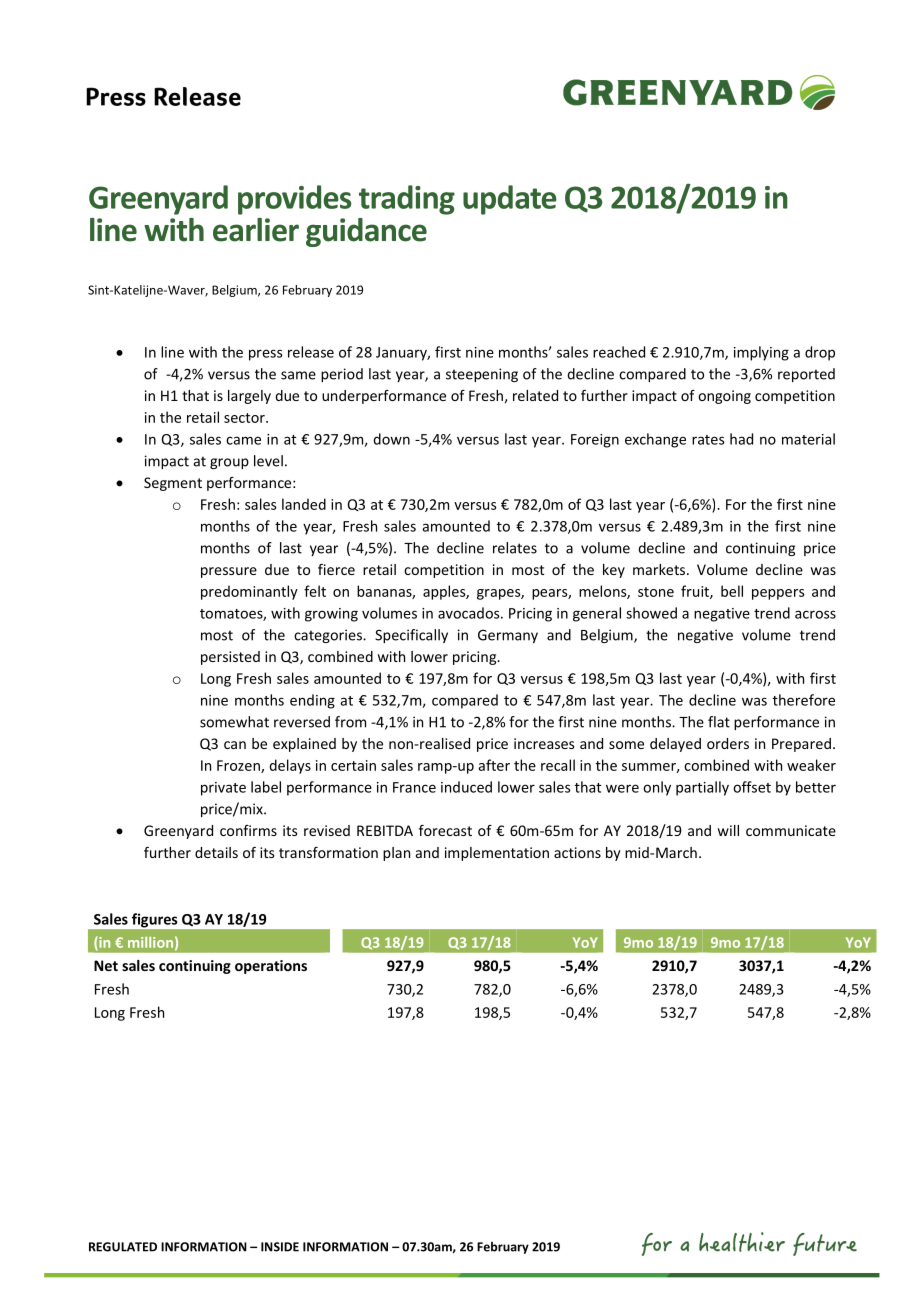 This screenshot has height=1308, width=924. Describe the element at coordinates (761, 353) in the screenshot. I see `implying` at that location.
